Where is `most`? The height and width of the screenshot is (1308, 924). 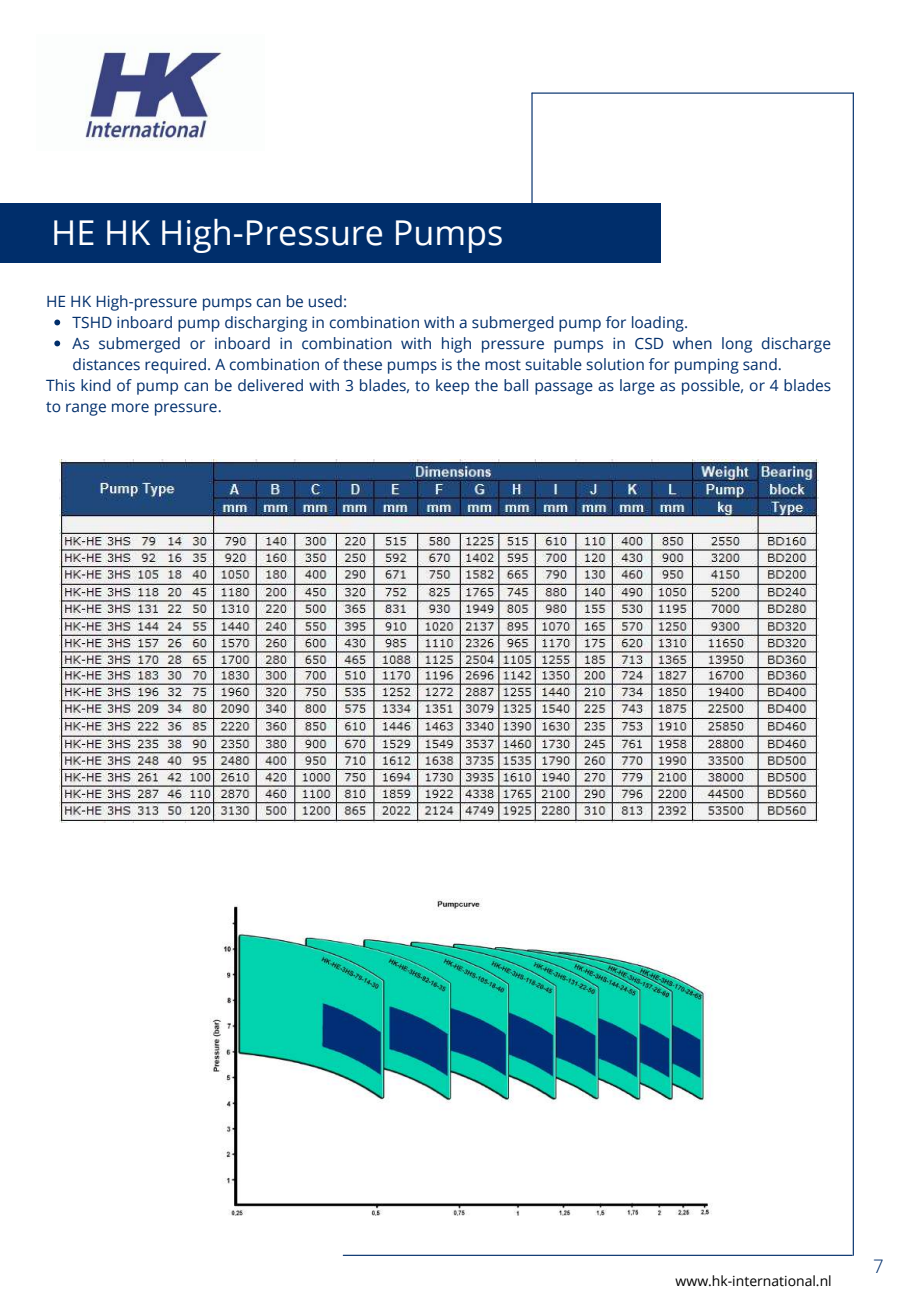 most is located at coordinates (503, 365).
